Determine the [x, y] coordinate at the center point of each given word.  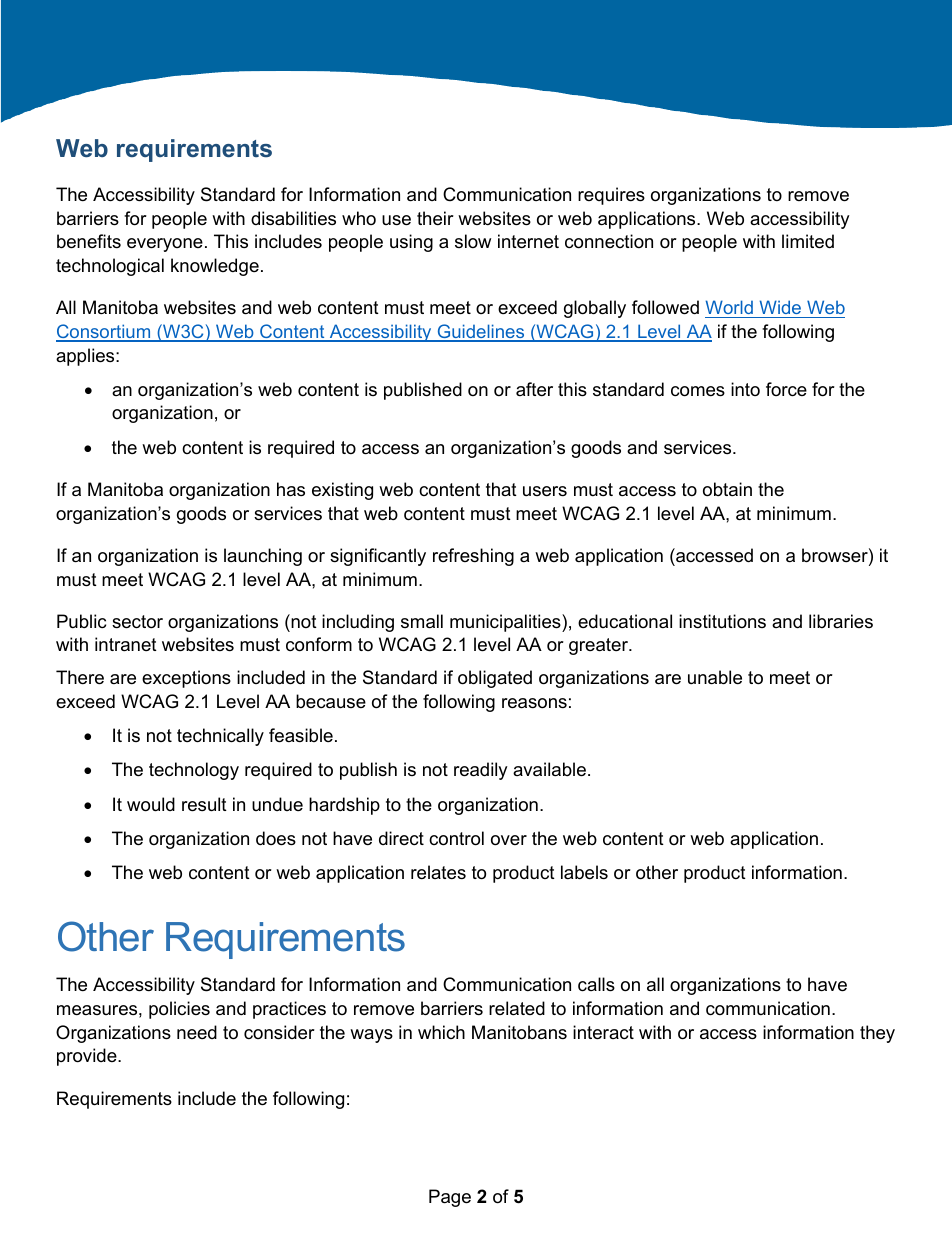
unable [715, 677]
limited [808, 241]
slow [473, 241]
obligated [495, 679]
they [877, 1034]
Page [450, 1198]
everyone [165, 245]
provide [88, 1057]
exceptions [186, 679]
